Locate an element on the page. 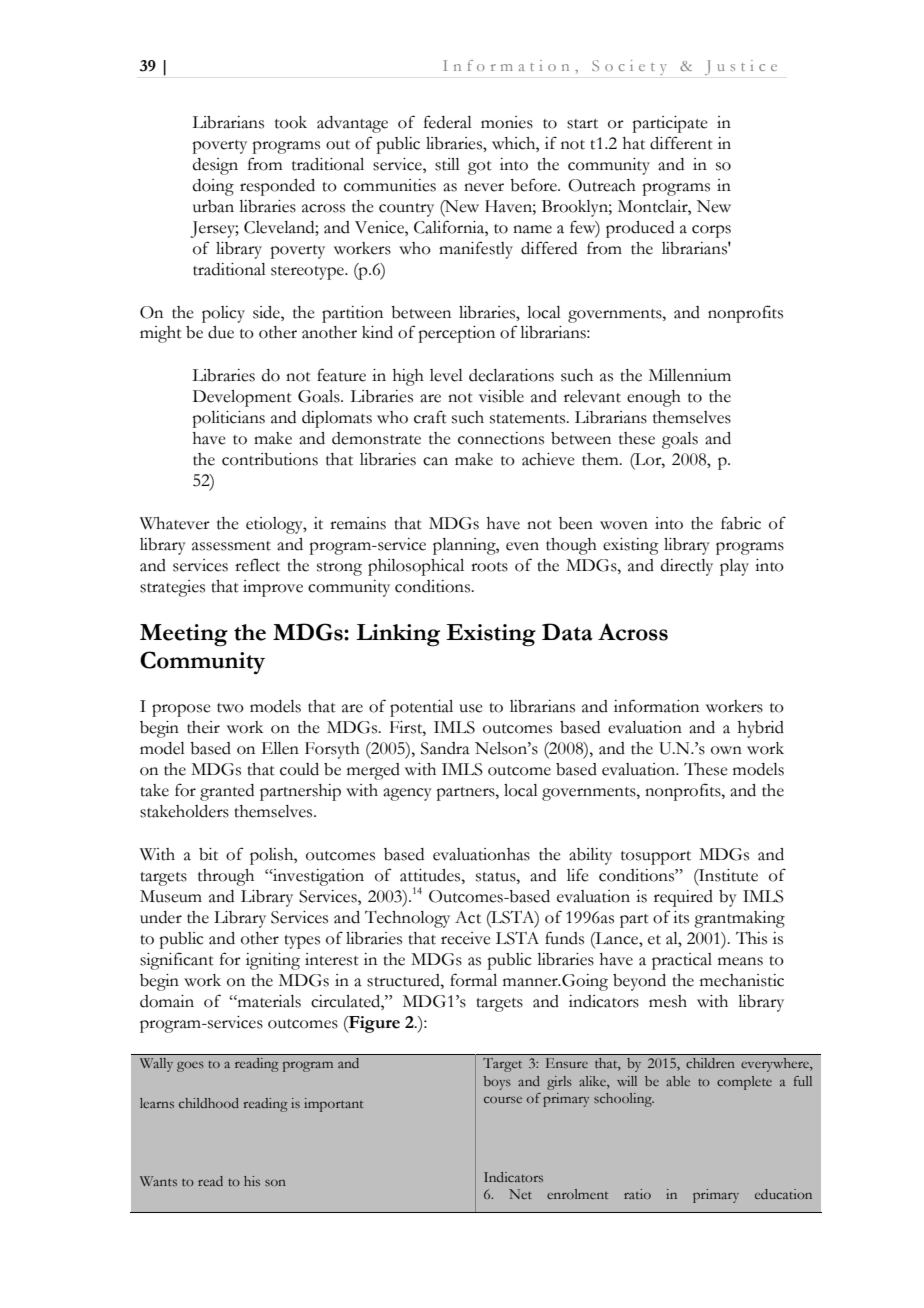  childhood is located at coordinates (209, 1103).
